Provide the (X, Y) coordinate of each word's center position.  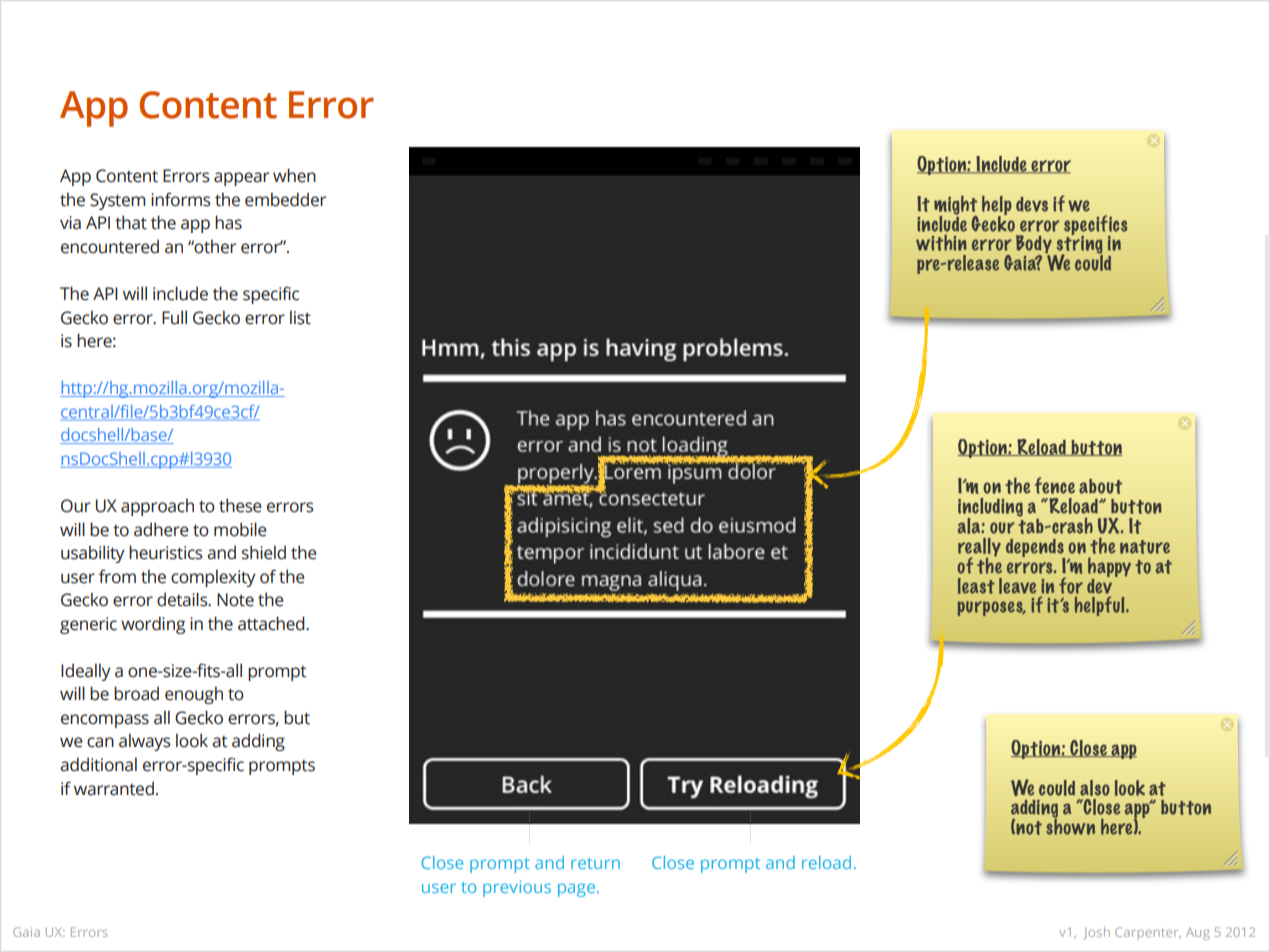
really (979, 548)
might (955, 206)
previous (517, 888)
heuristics (166, 552)
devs (1032, 204)
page (576, 890)
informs (181, 199)
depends (1035, 549)
